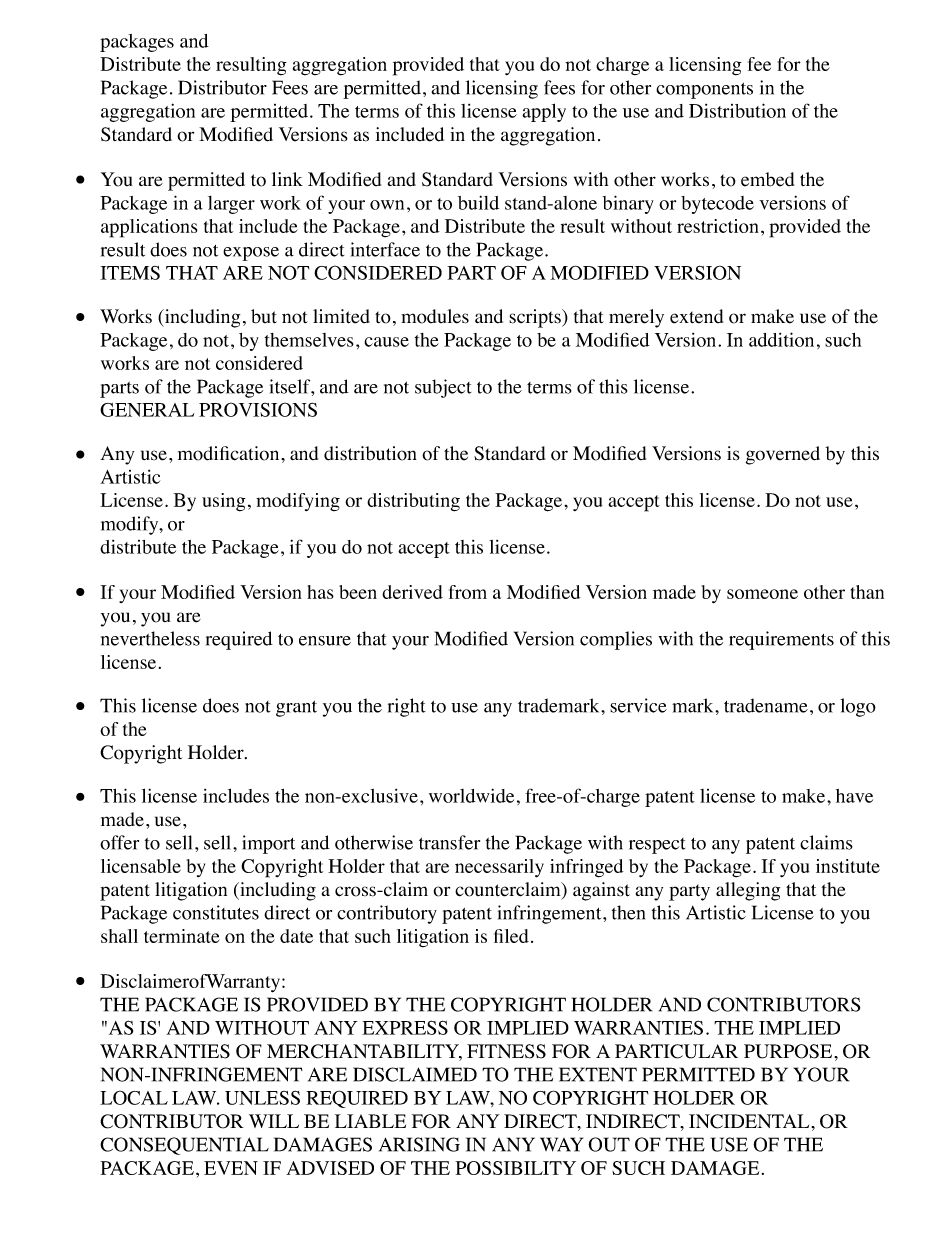 The image size is (952, 1233). I want to click on have, so click(854, 796).
